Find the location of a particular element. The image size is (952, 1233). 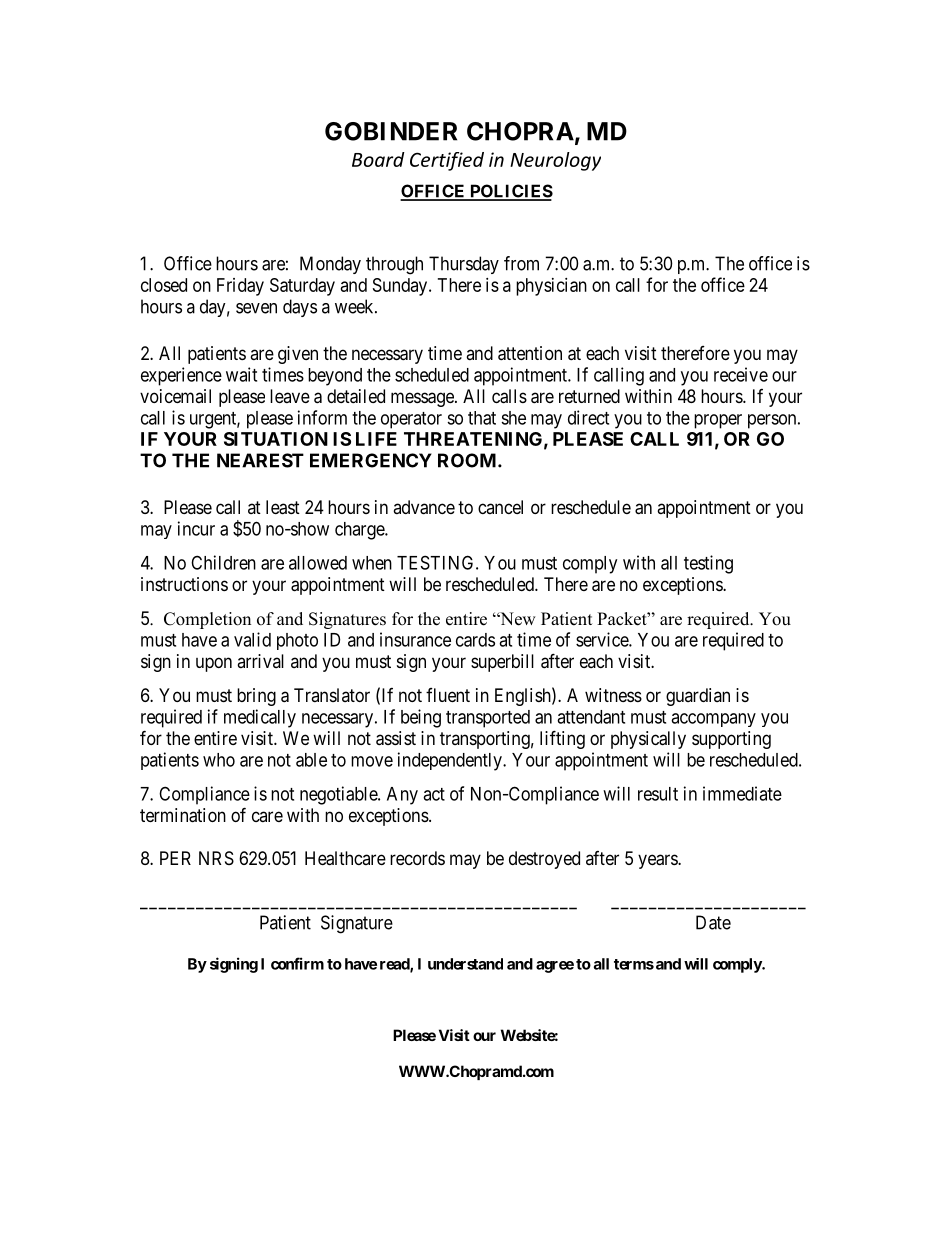

understand is located at coordinates (465, 964).
